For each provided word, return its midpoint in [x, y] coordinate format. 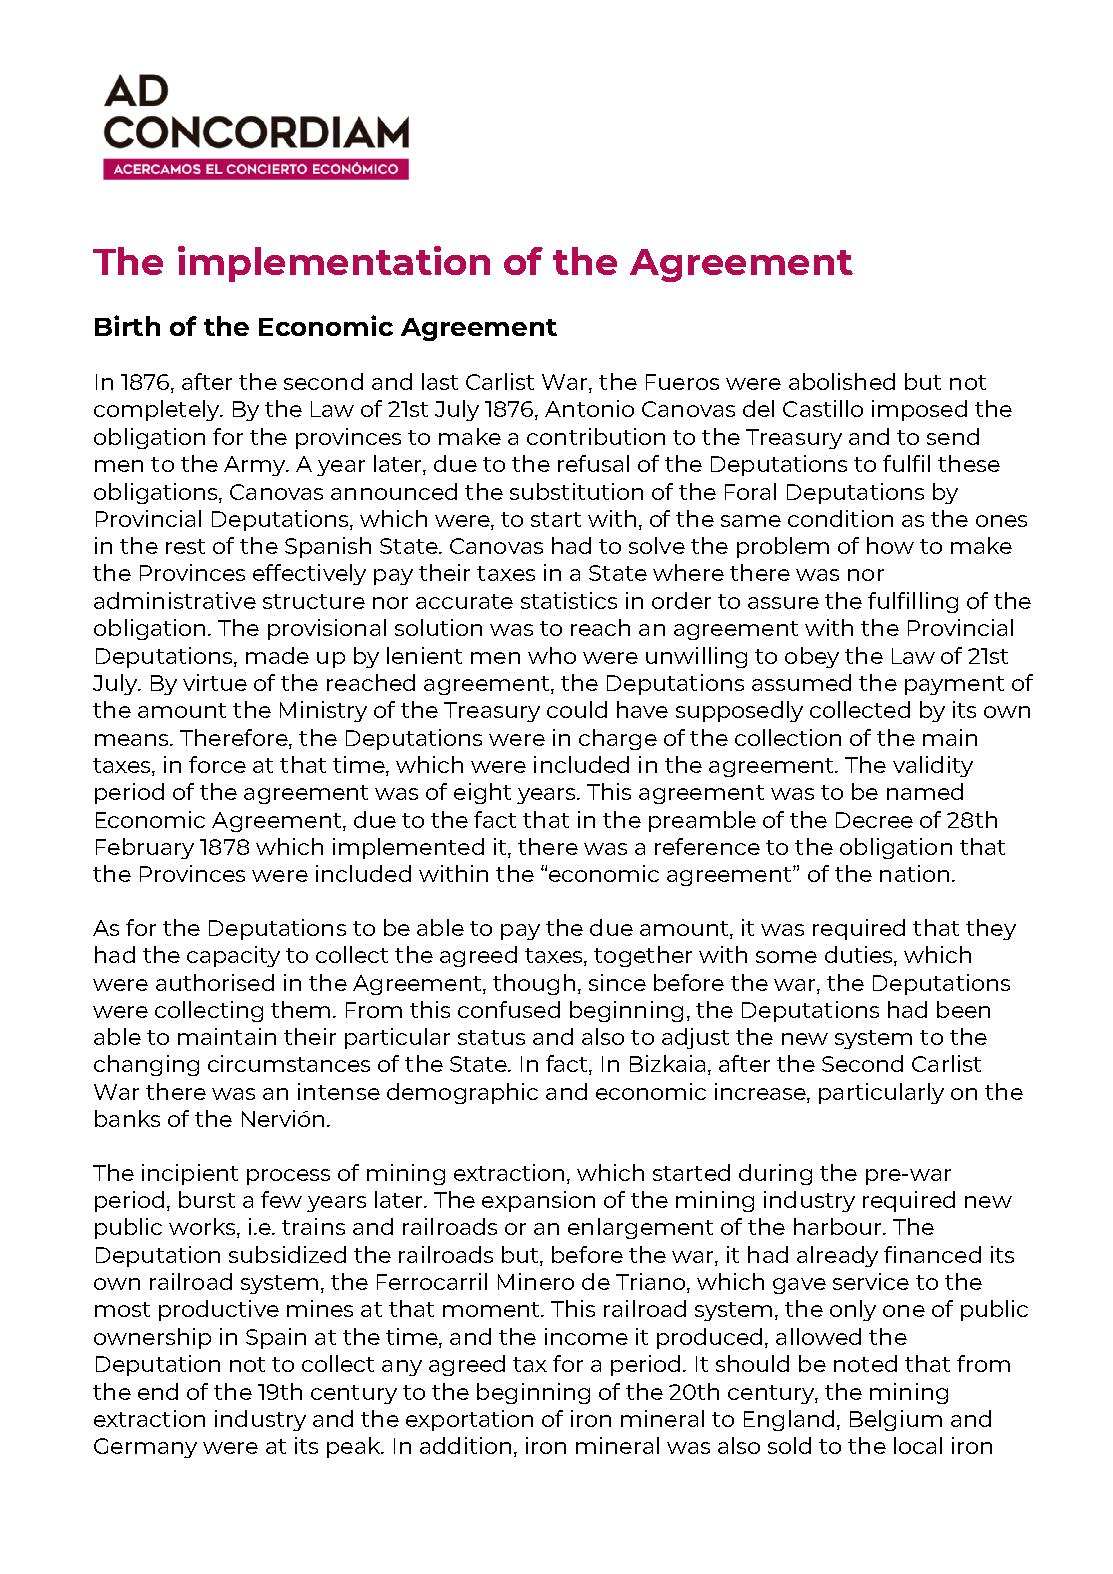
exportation [469, 1420]
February [145, 848]
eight [482, 793]
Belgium [896, 1420]
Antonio [589, 408]
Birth [127, 325]
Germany [145, 1448]
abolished [842, 381]
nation [914, 873]
